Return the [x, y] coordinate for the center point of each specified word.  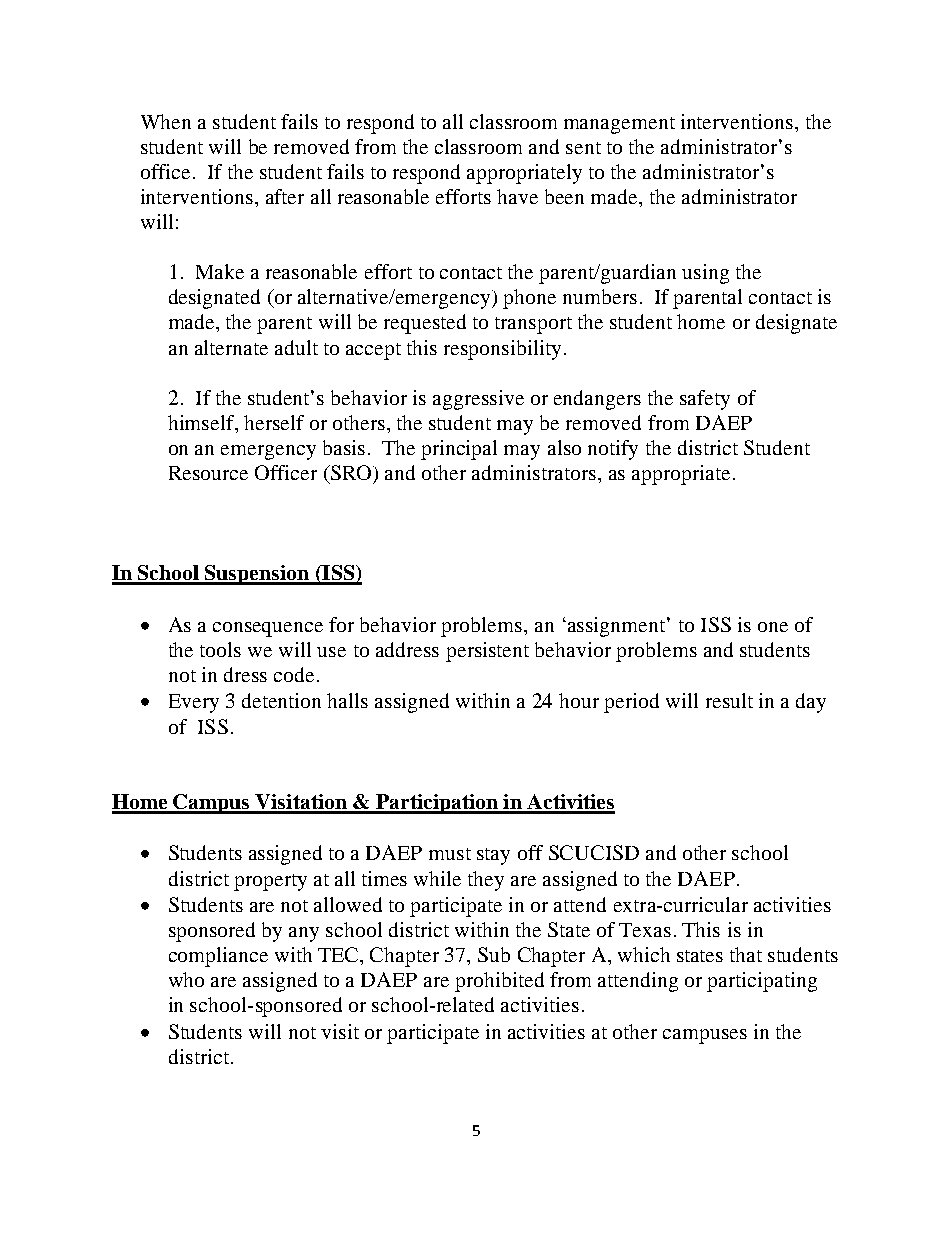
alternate [231, 347]
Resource [208, 473]
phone [529, 299]
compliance [218, 957]
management [619, 125]
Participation [437, 804]
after [285, 196]
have [517, 196]
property [270, 882]
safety [705, 400]
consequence [268, 629]
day [811, 703]
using [705, 274]
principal [459, 450]
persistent [487, 652]
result [729, 700]
